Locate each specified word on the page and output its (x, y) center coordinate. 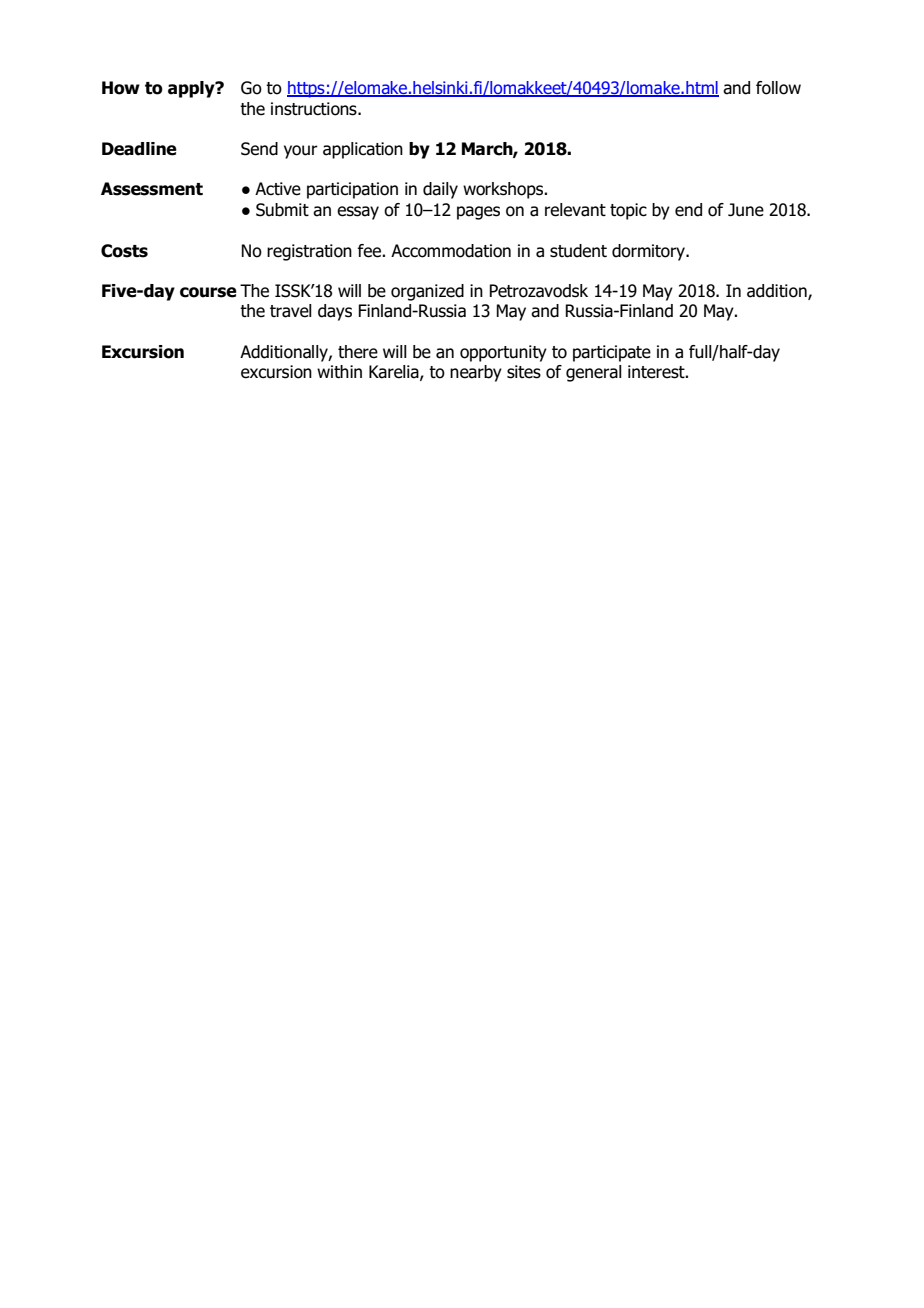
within (339, 371)
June (746, 210)
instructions (315, 109)
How (121, 88)
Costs (124, 251)
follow (778, 88)
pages (478, 213)
